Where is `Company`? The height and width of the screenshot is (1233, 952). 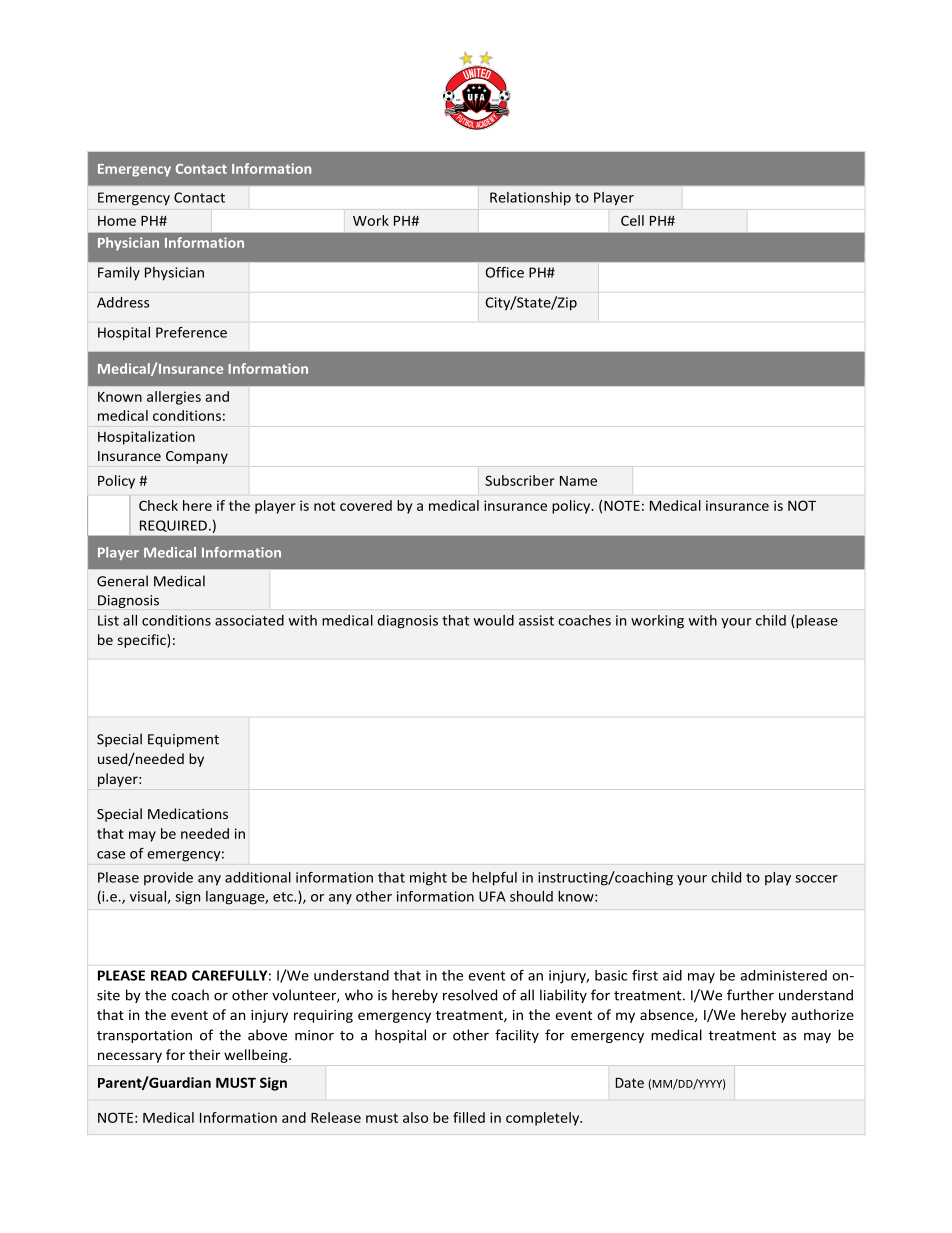
Company is located at coordinates (197, 457).
